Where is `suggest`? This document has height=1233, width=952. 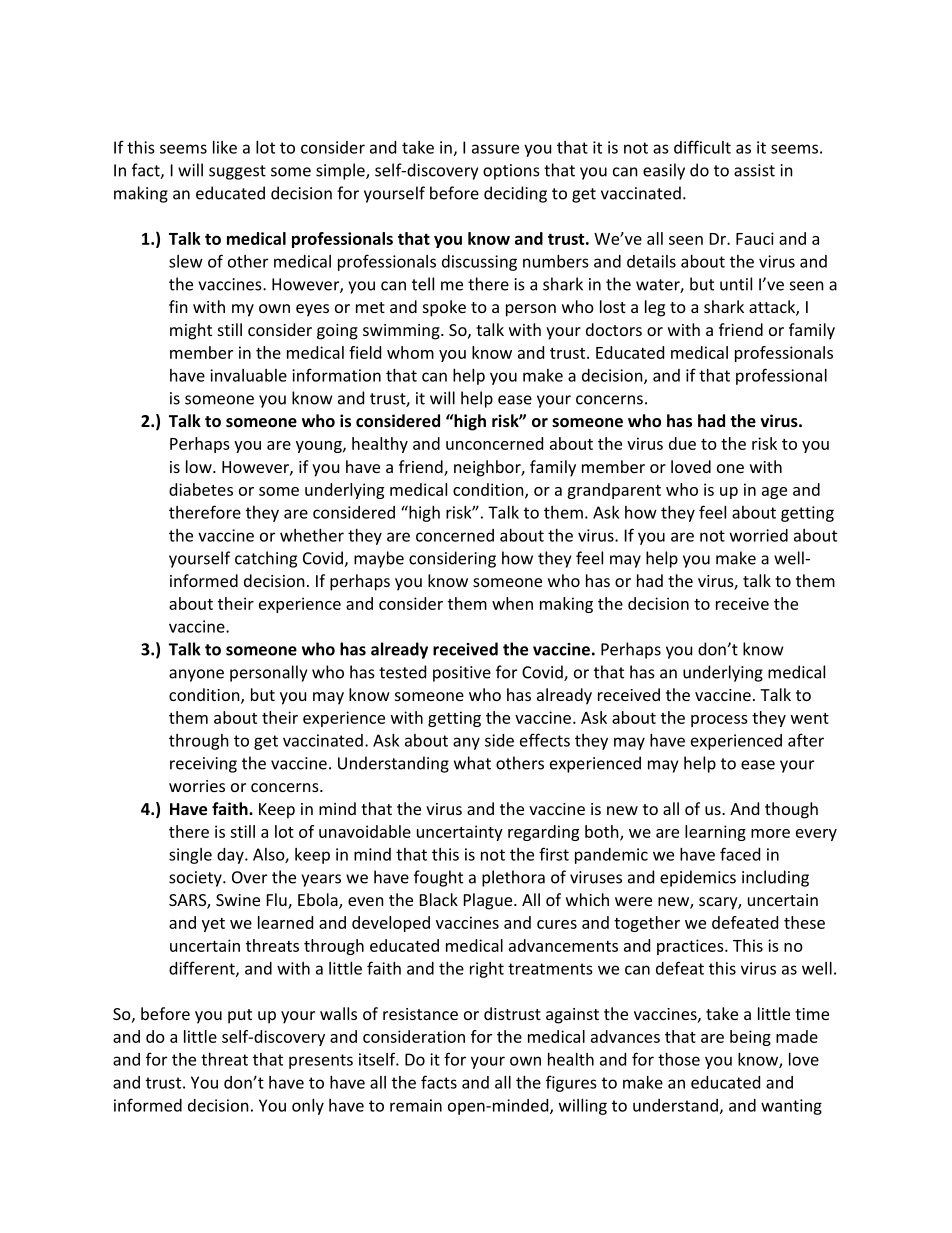
suggest is located at coordinates (237, 172).
